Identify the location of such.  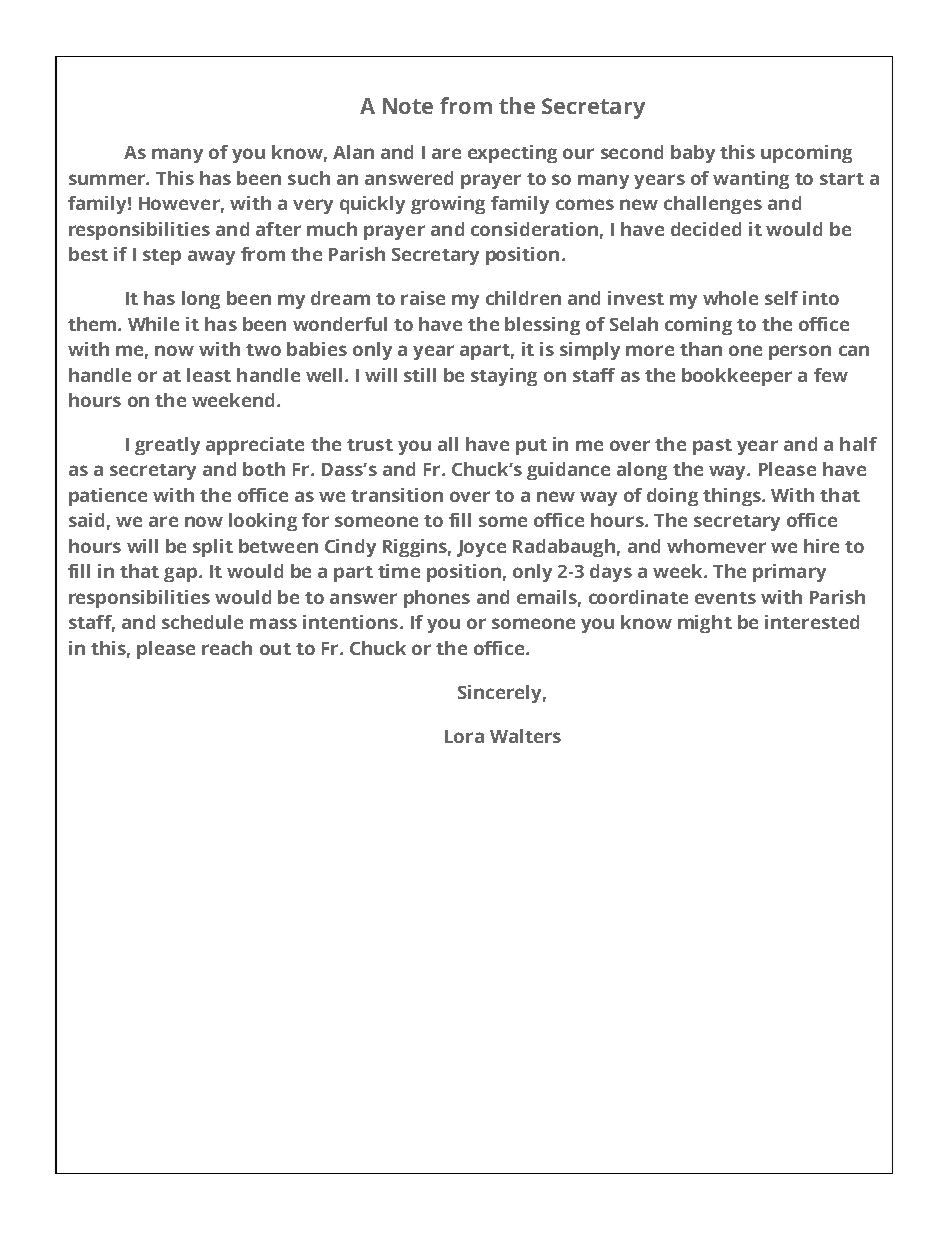
(309, 178).
